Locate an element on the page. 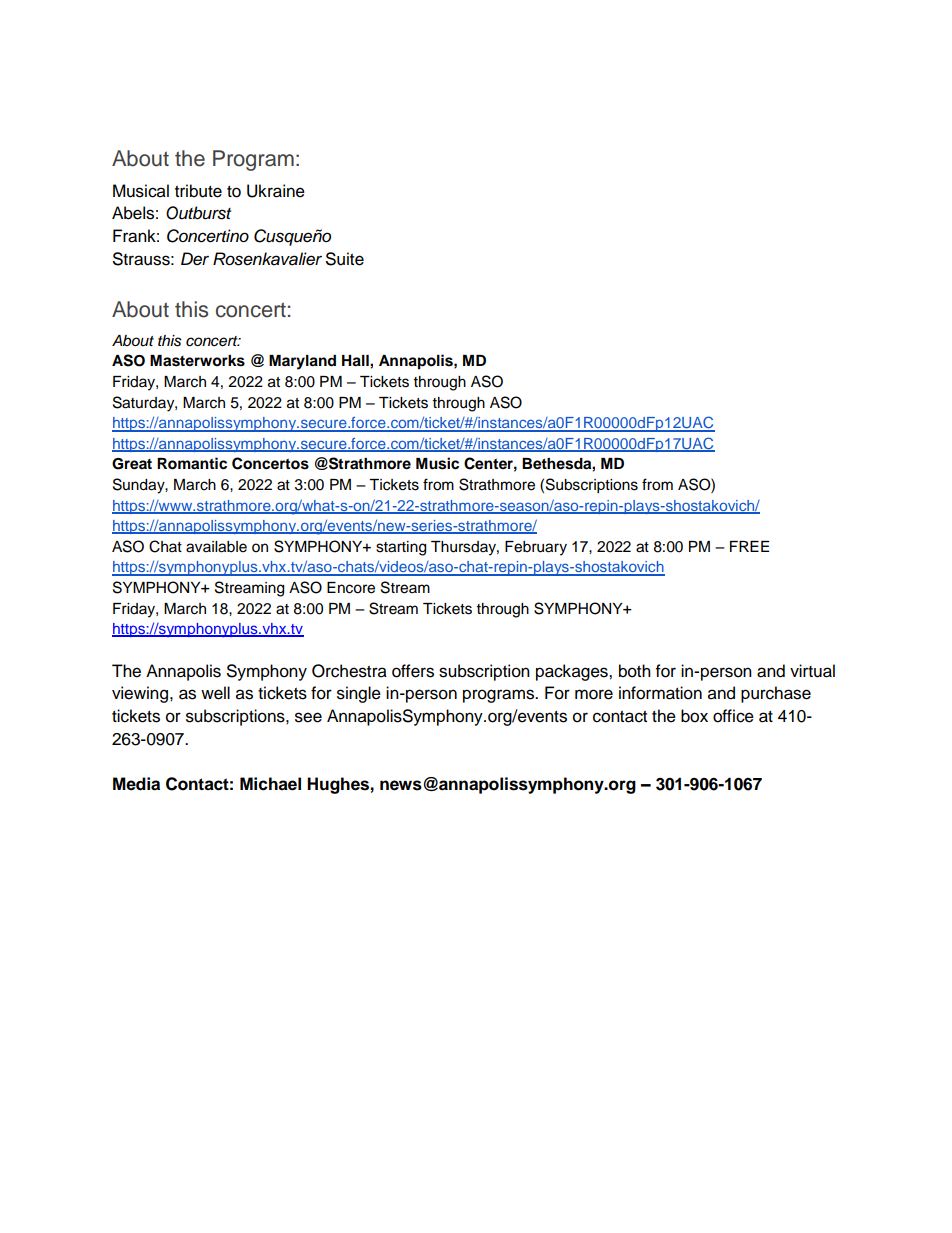 The height and width of the page is (1233, 952). well is located at coordinates (215, 693).
